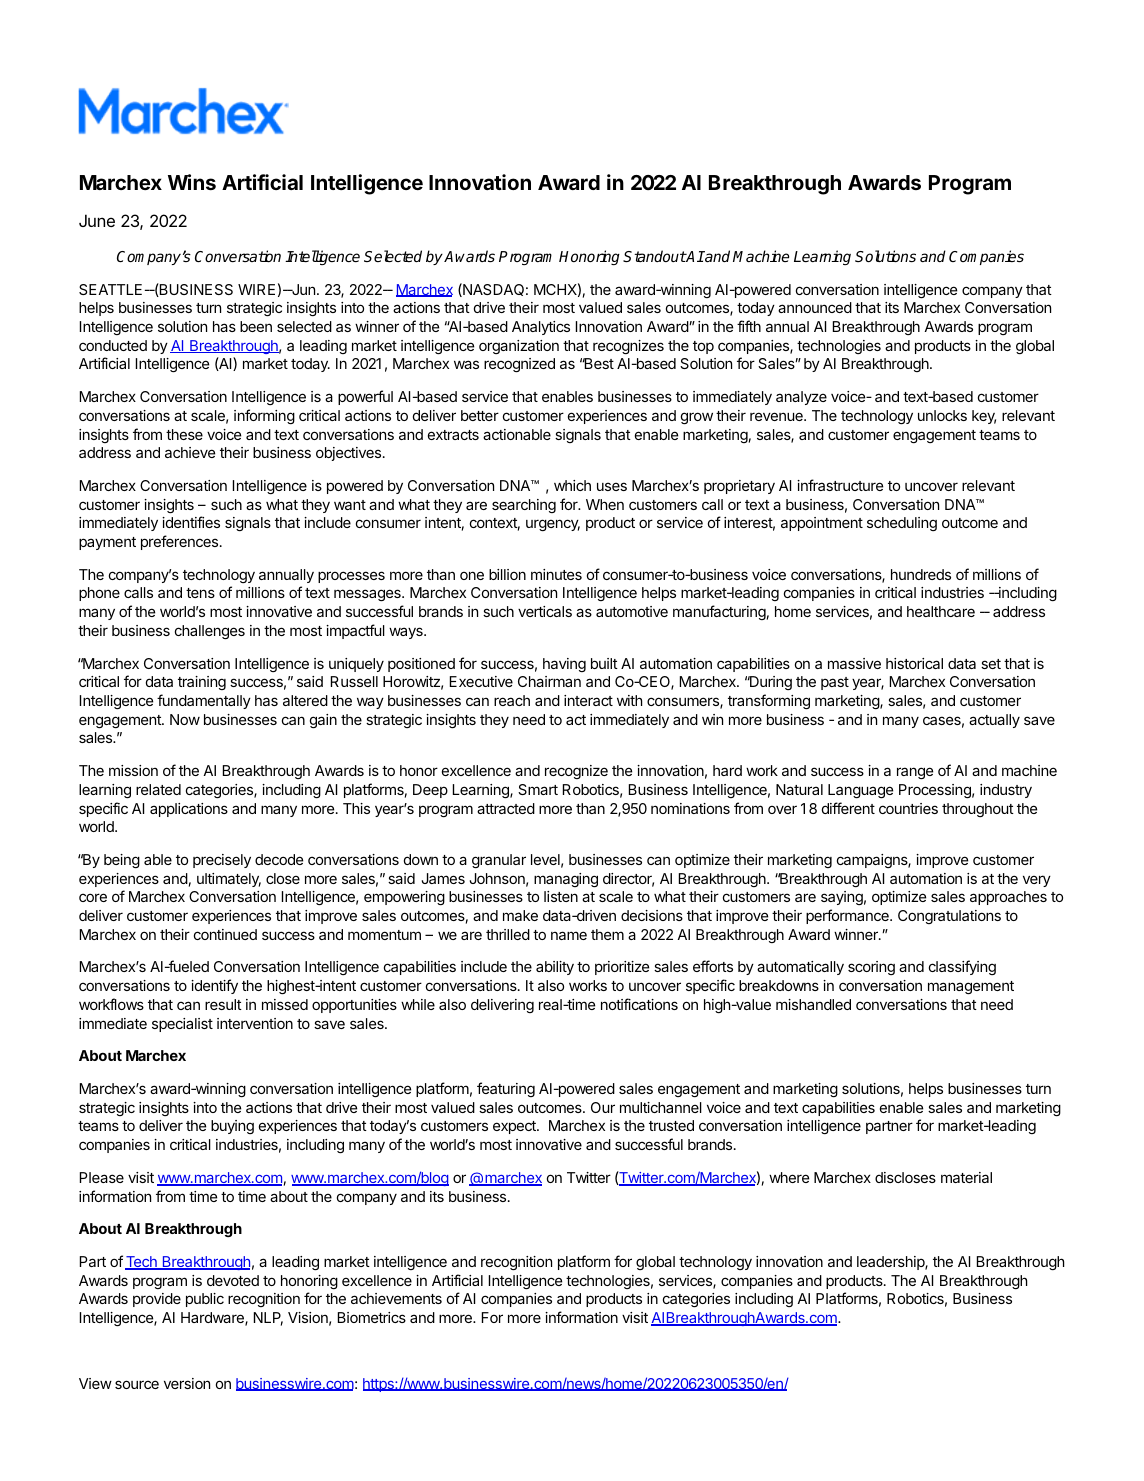 The height and width of the document is (1481, 1144). What do you see at coordinates (545, 611) in the document?
I see `verticals` at bounding box center [545, 611].
